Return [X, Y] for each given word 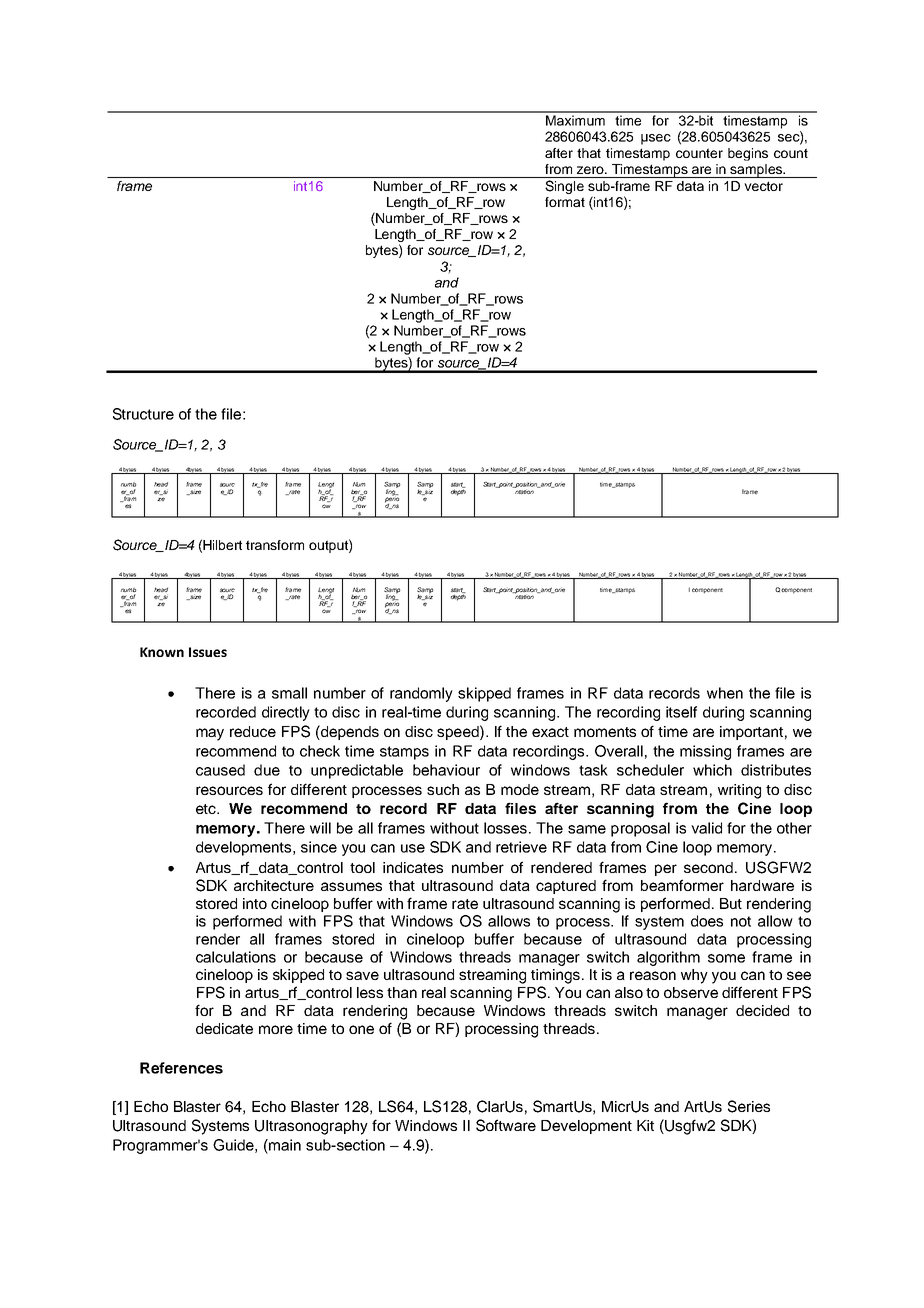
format [565, 202]
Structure [143, 414]
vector [763, 186]
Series [749, 1106]
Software [506, 1125]
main [284, 1145]
